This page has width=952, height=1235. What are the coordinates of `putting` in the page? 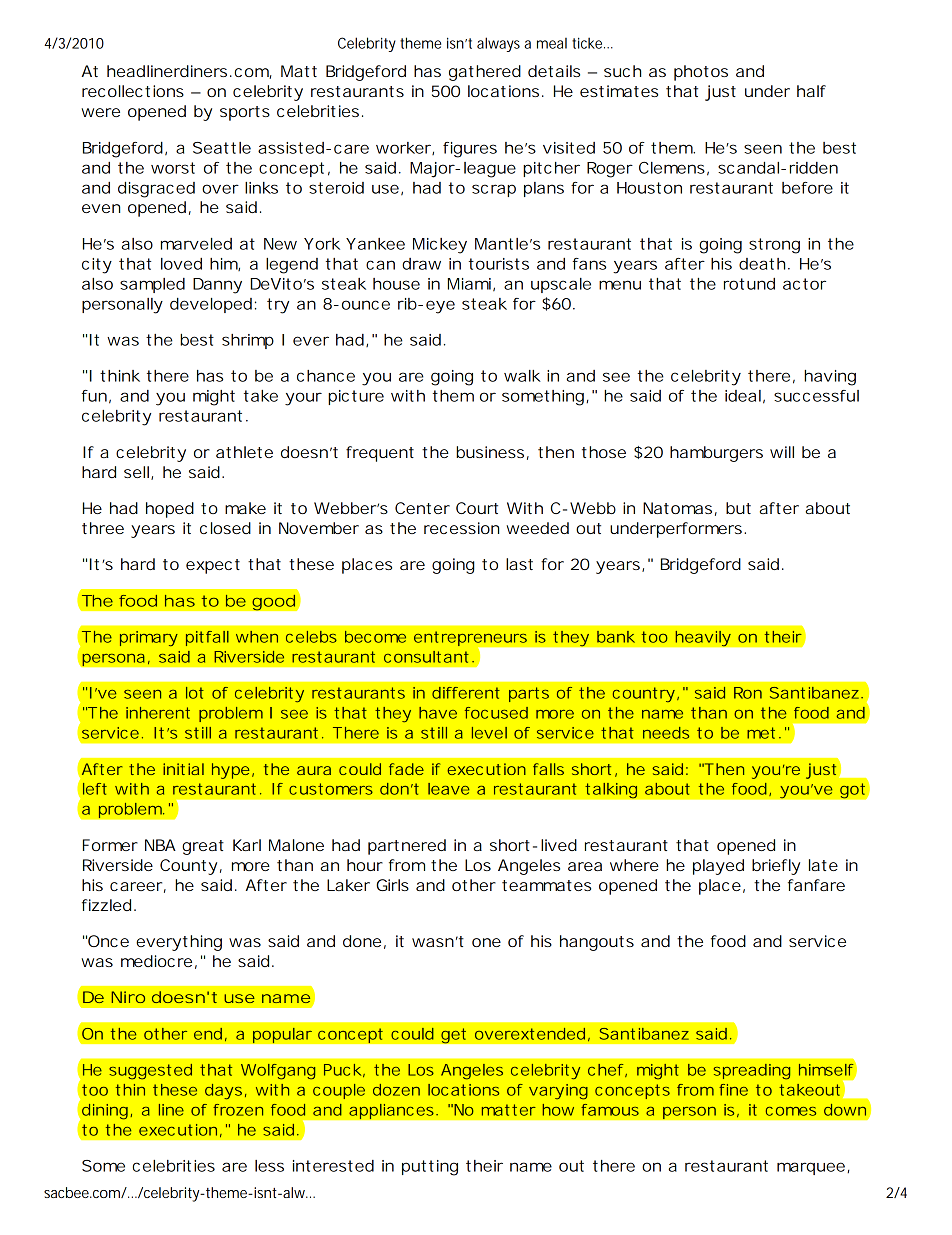 It's located at (430, 1168).
